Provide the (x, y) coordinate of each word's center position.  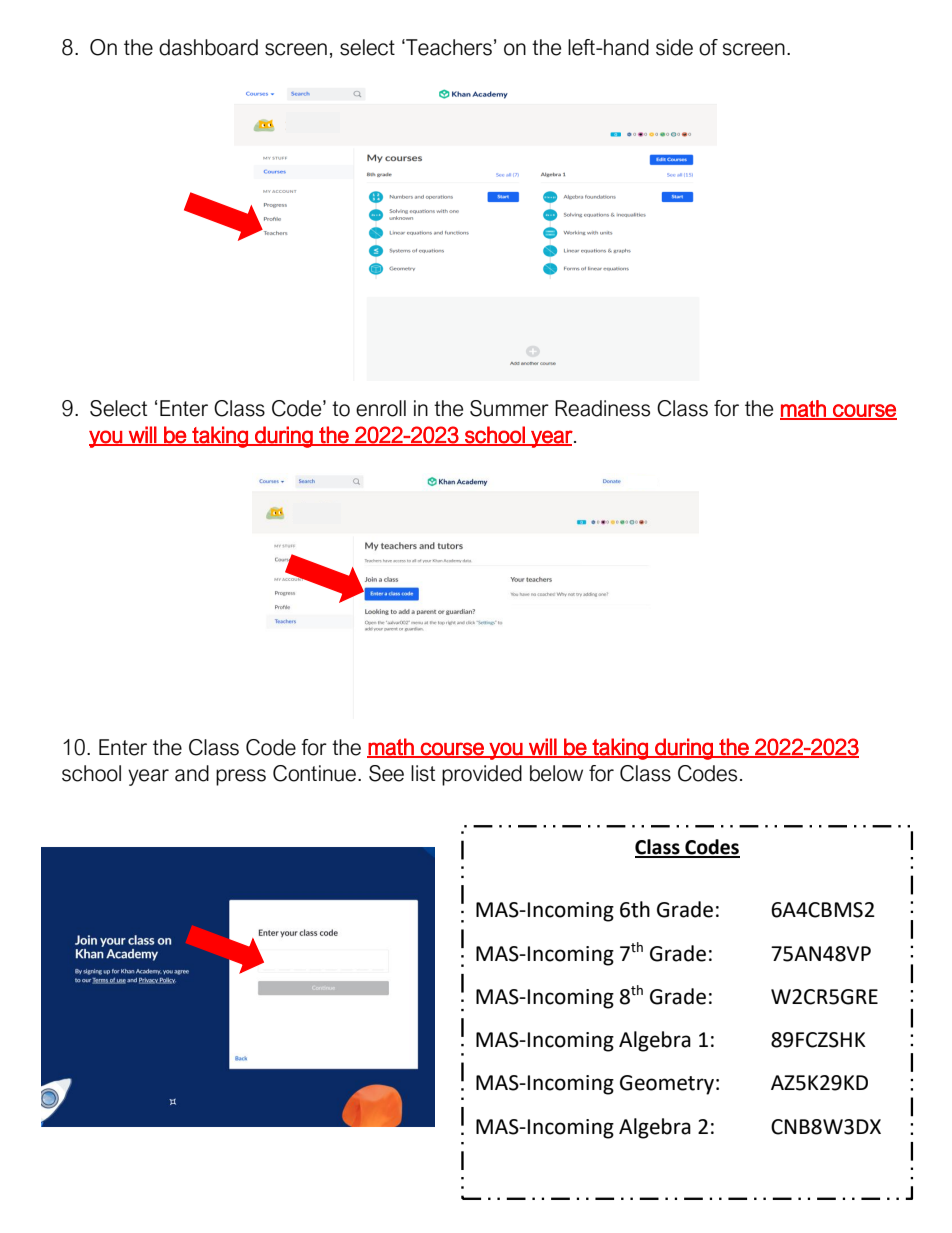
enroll (381, 408)
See (386, 773)
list (423, 773)
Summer (509, 408)
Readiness (602, 408)
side (674, 47)
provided (482, 775)
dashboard (208, 47)
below (556, 773)
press (241, 777)
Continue (316, 773)
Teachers (448, 47)
